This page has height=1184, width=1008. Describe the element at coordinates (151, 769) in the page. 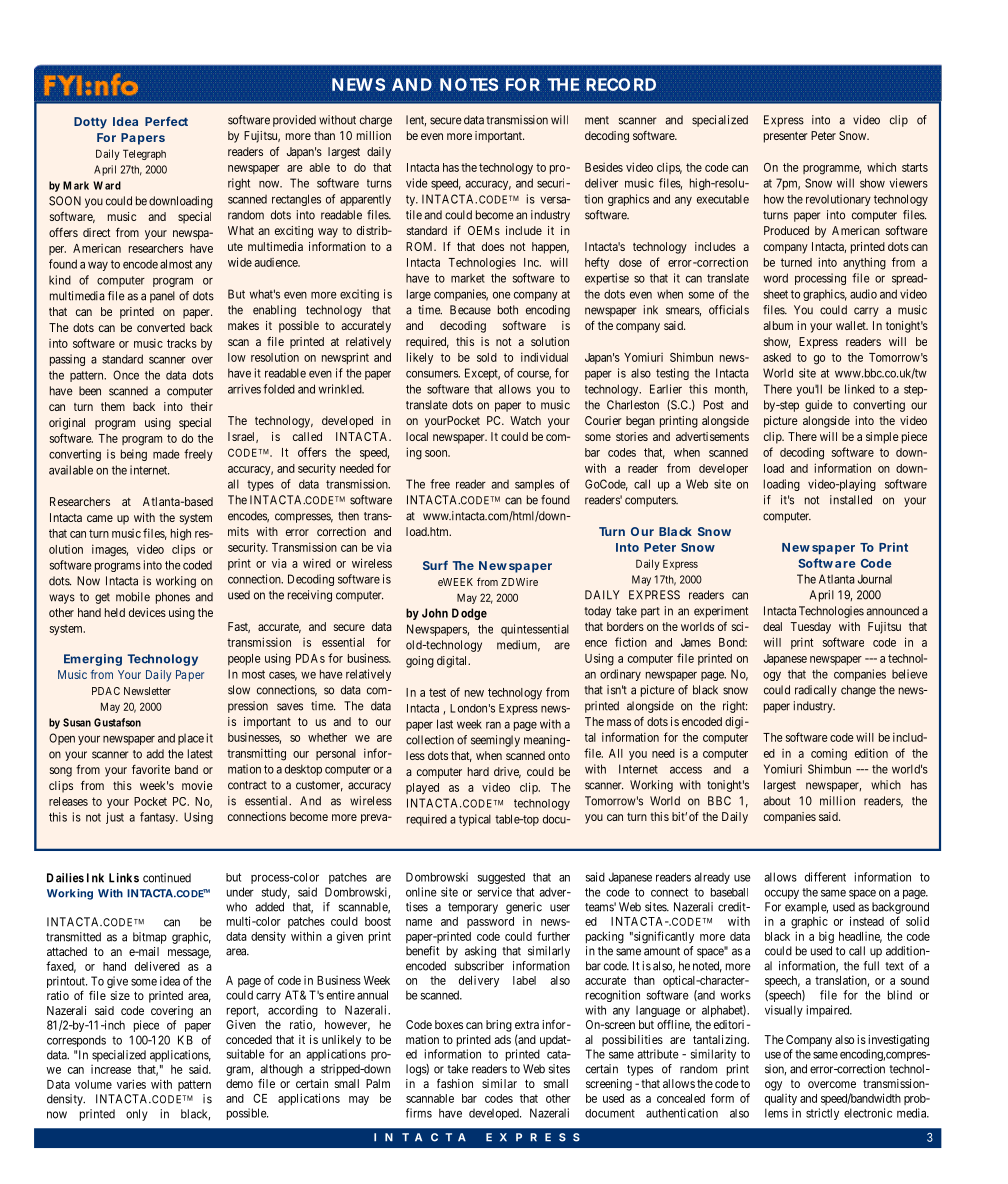

I see `favorite` at that location.
